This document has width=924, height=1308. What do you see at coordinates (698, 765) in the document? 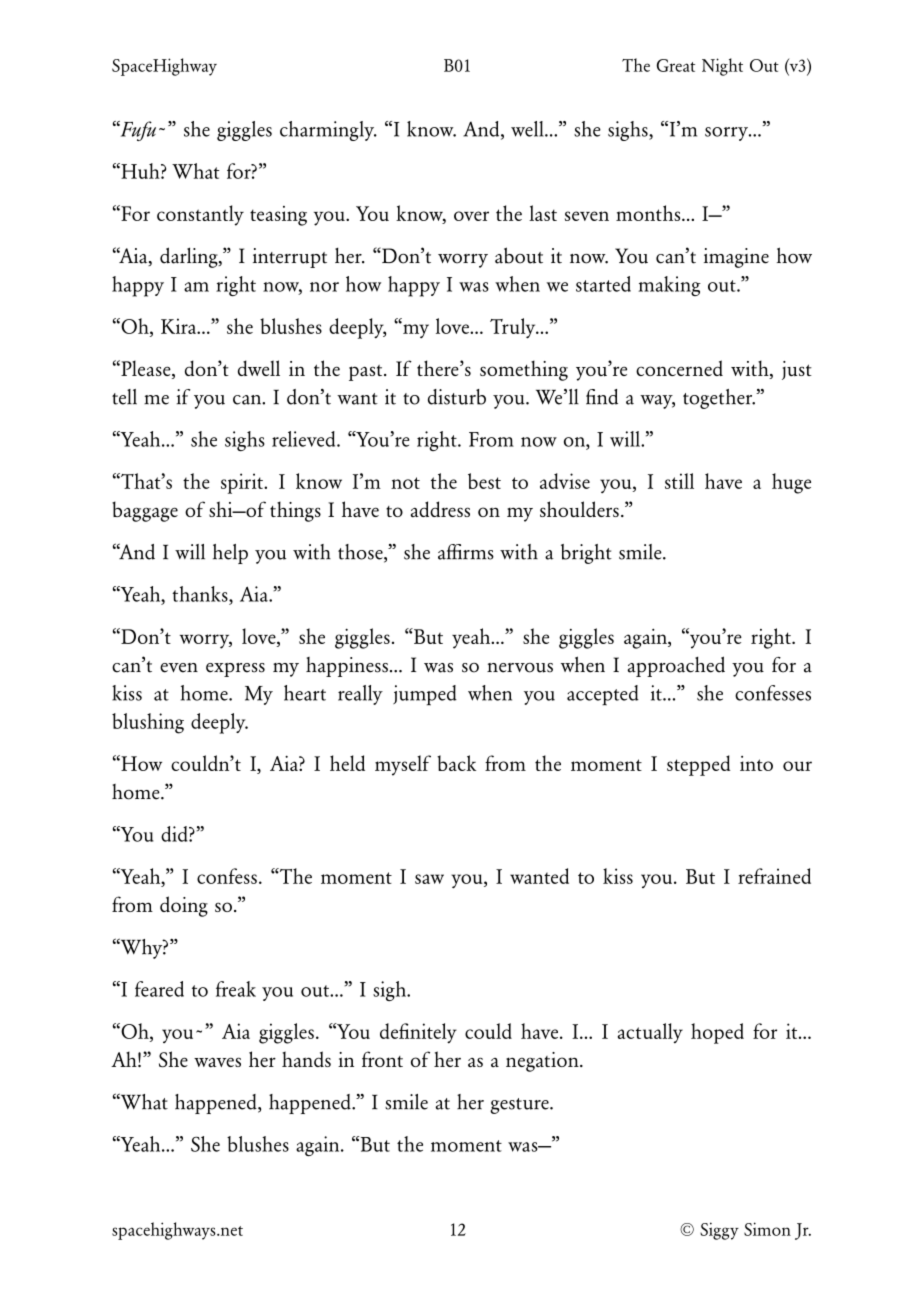
I see `stepped` at bounding box center [698, 765].
